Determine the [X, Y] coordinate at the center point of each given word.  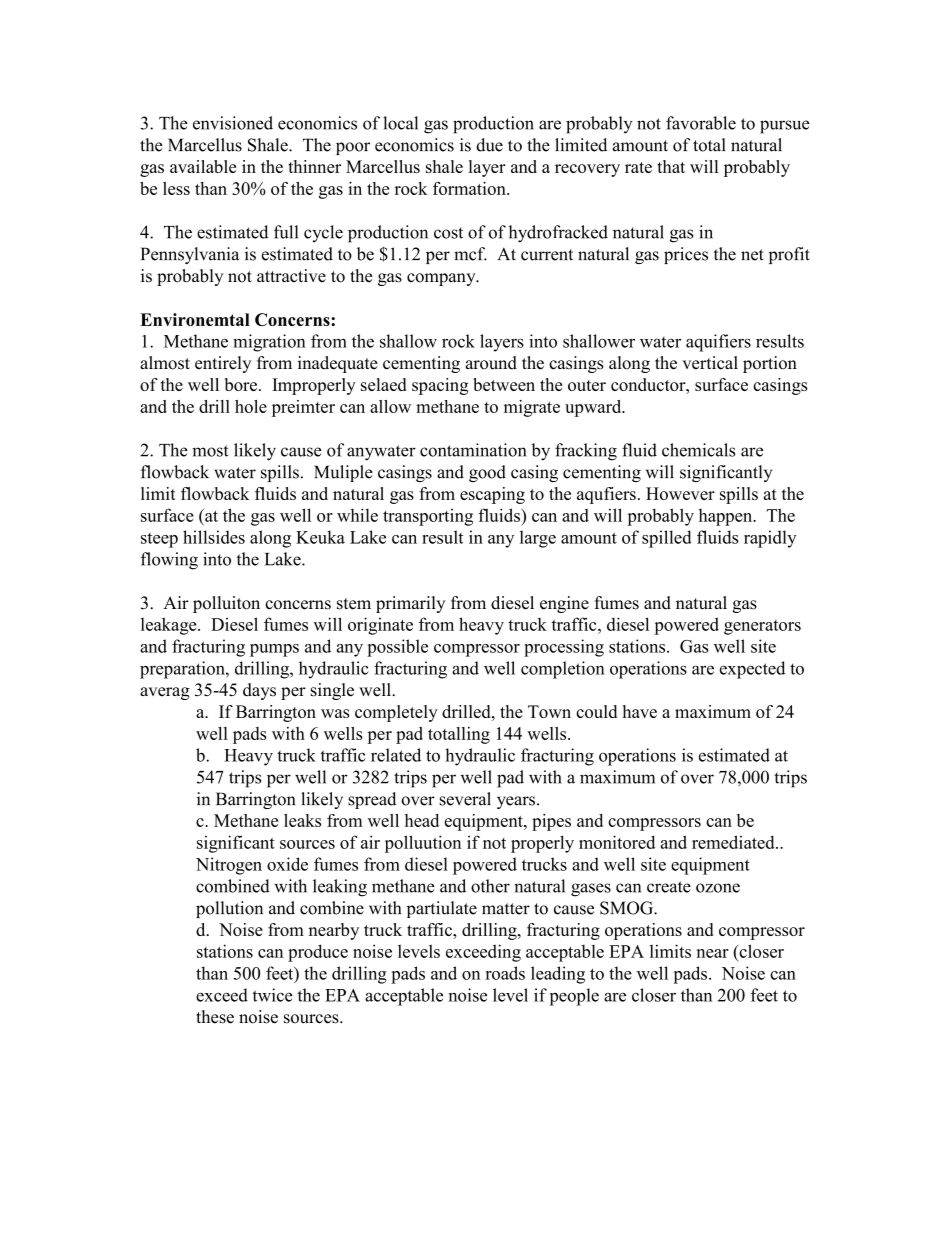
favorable [701, 123]
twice [272, 995]
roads [505, 973]
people [574, 997]
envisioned [233, 123]
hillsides [214, 537]
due [489, 145]
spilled [667, 539]
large [538, 539]
